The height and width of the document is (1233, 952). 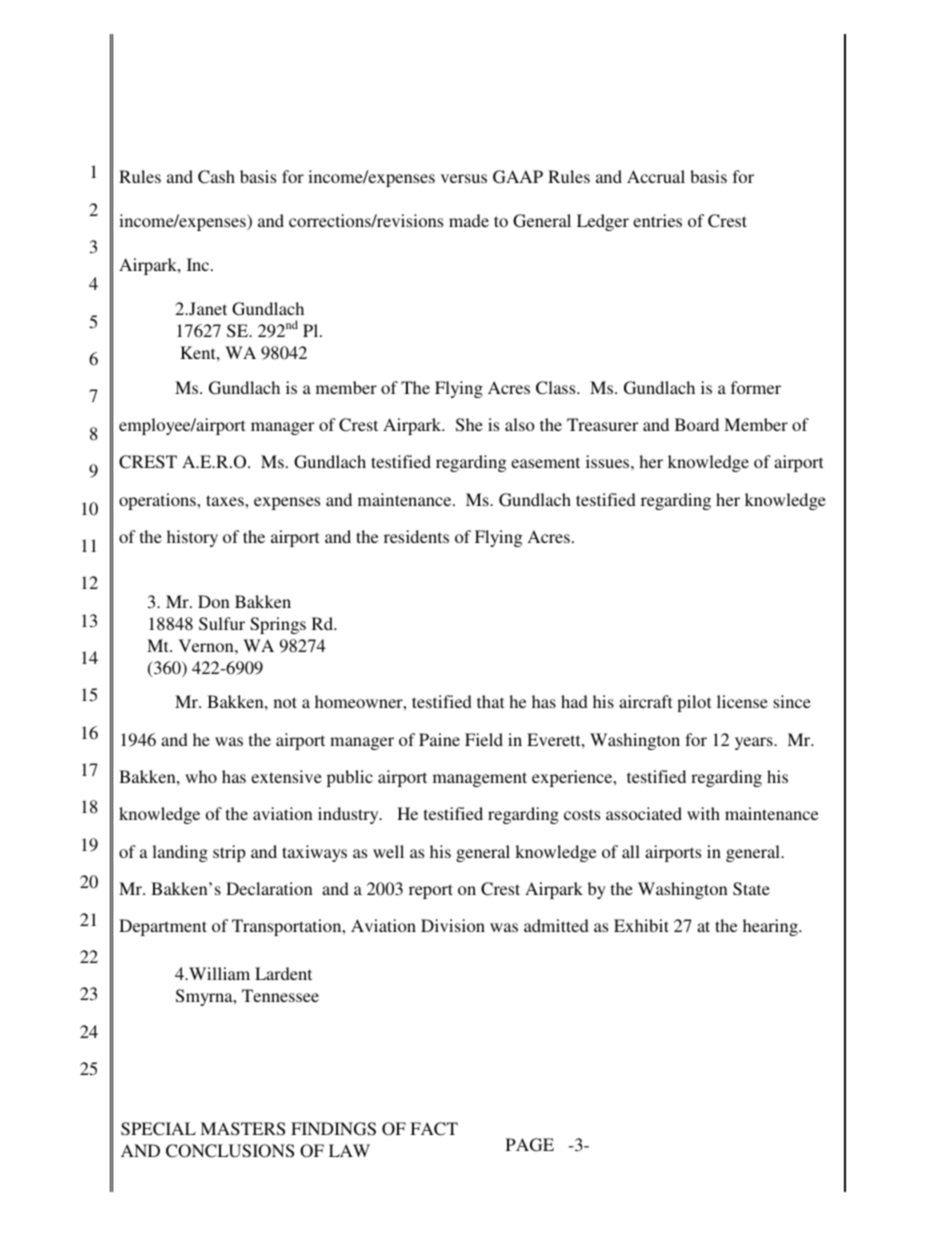 I want to click on State, so click(x=751, y=889).
